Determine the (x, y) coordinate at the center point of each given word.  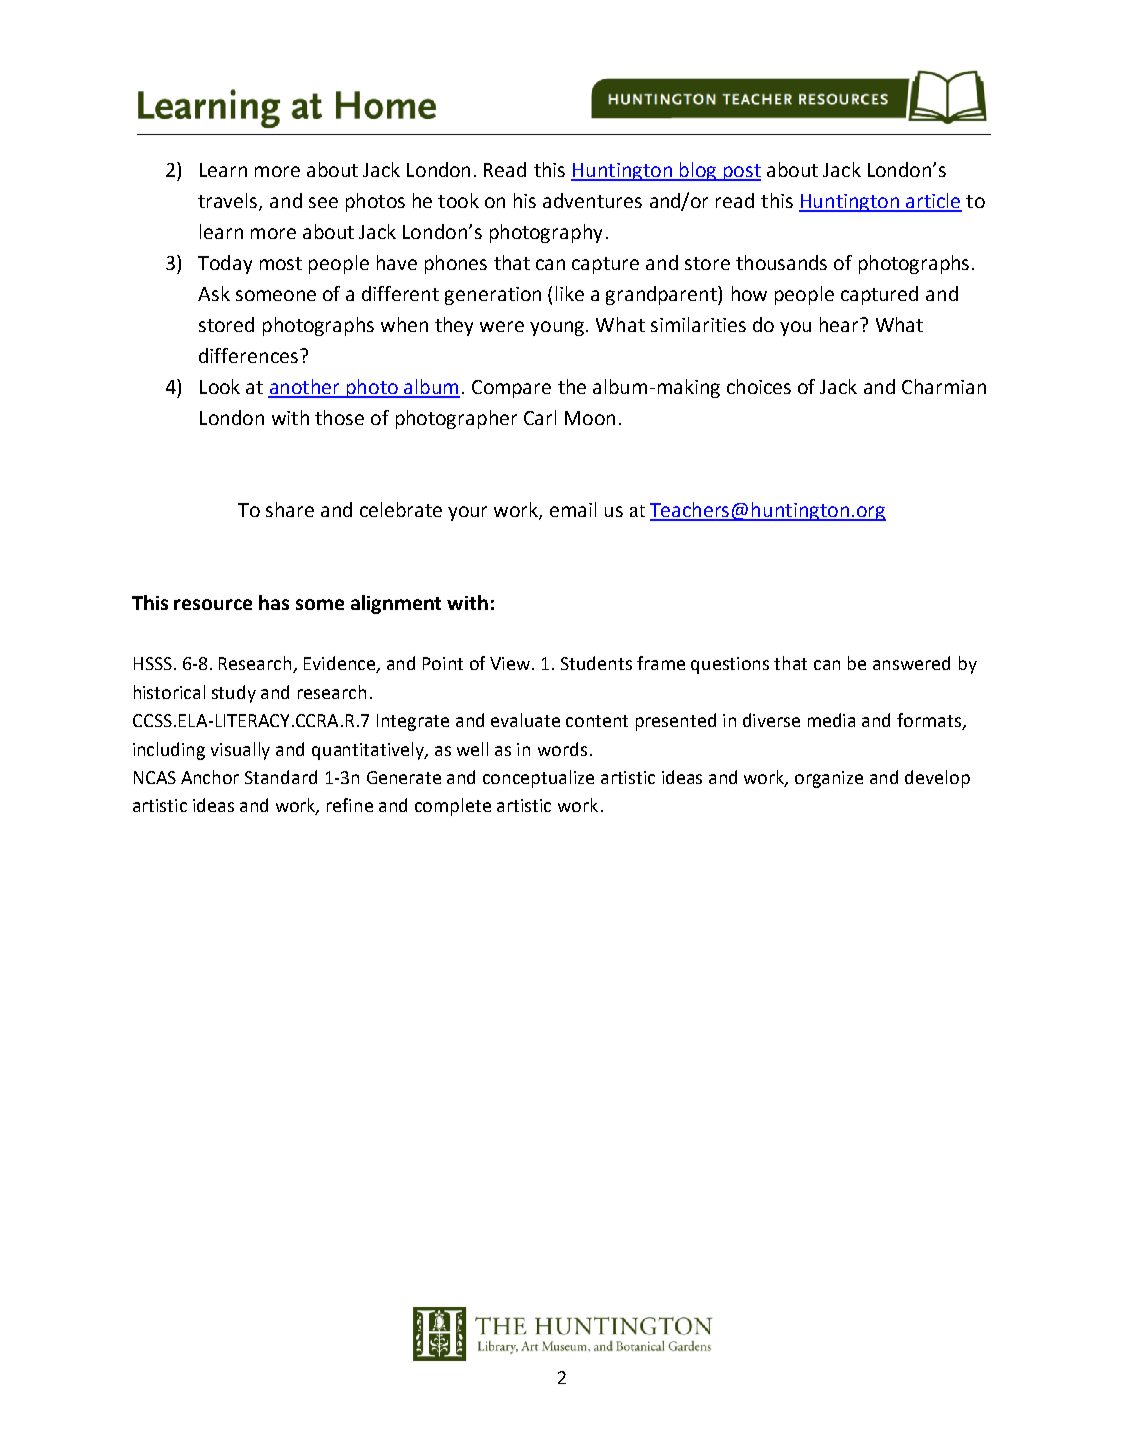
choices (759, 386)
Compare (511, 389)
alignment (396, 604)
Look (220, 386)
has (274, 602)
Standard (281, 777)
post (741, 172)
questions (730, 665)
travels (229, 201)
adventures (592, 200)
